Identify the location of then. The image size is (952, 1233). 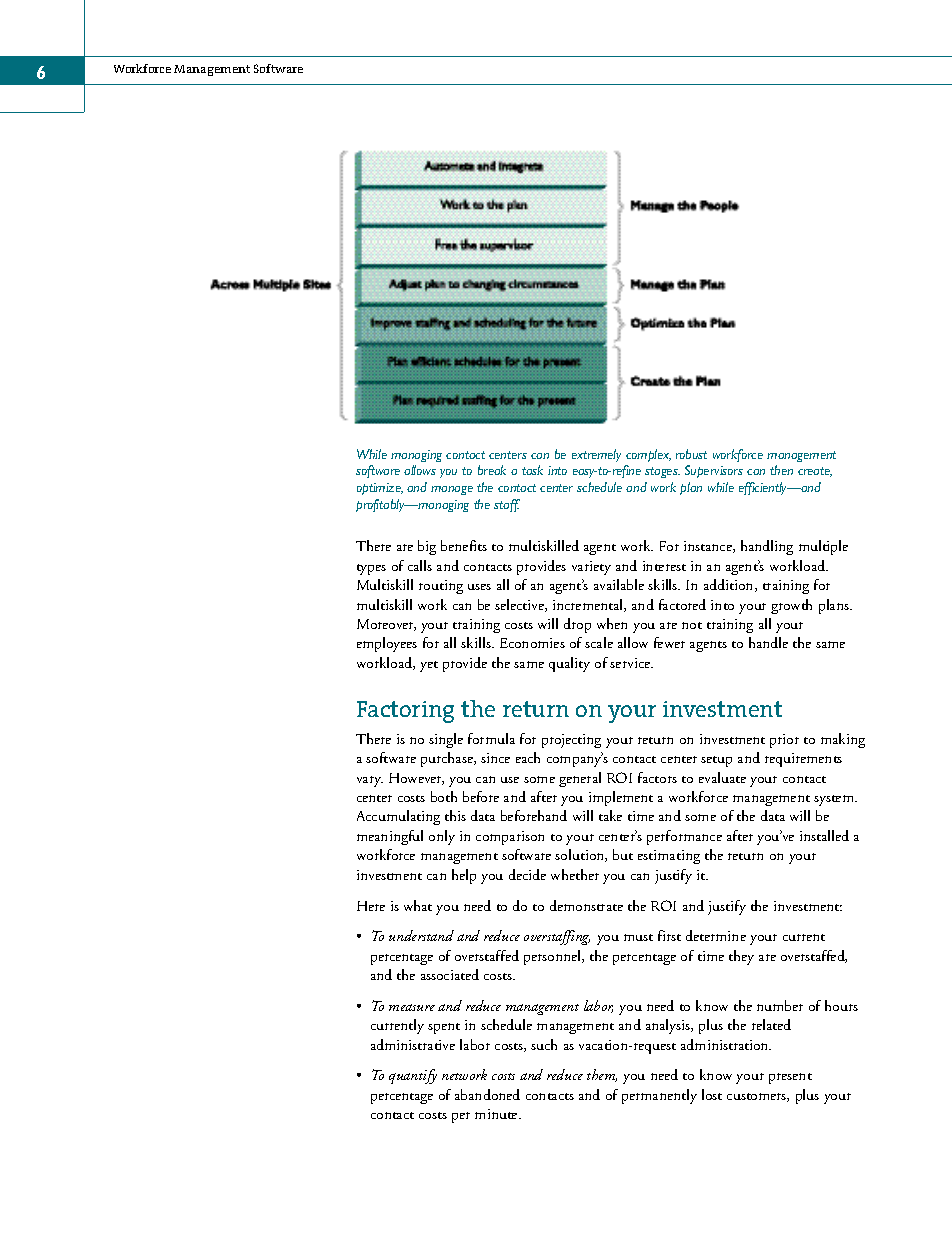
(781, 470).
